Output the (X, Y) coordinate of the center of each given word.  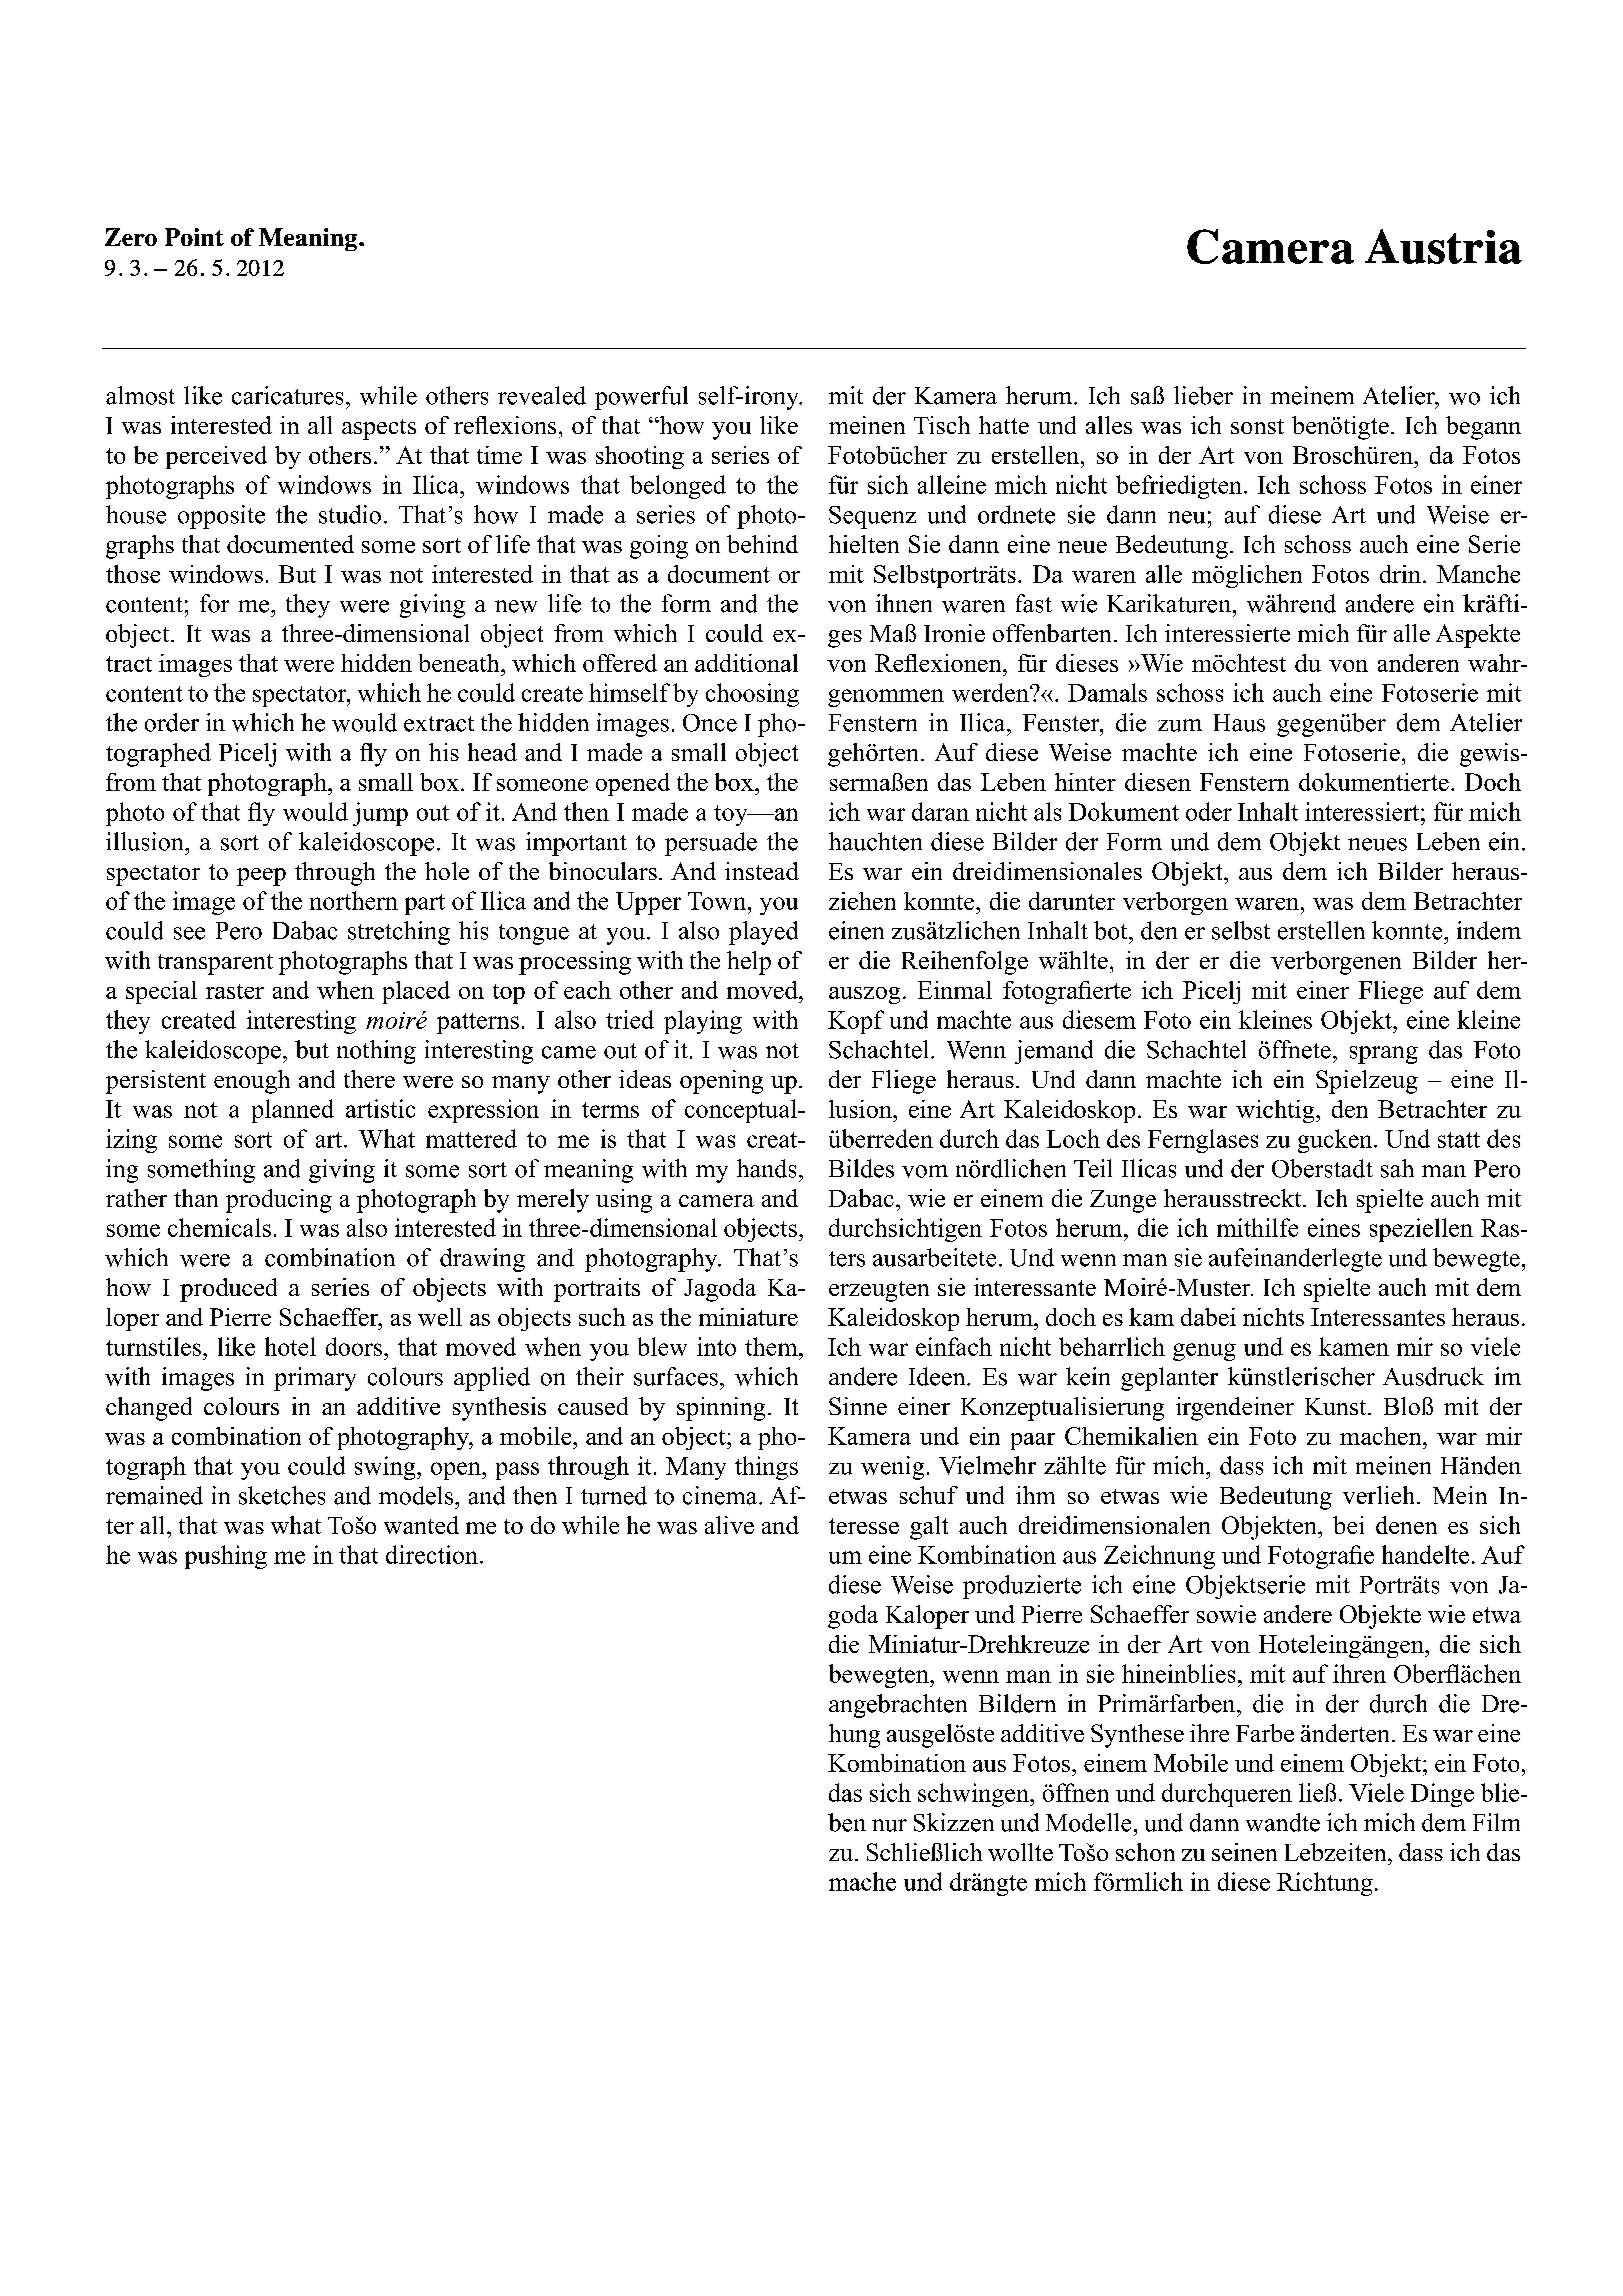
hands (766, 1168)
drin (1402, 574)
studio (350, 514)
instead (762, 871)
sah (1397, 1168)
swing (386, 1468)
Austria (1443, 246)
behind (762, 544)
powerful (641, 398)
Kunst (1337, 1406)
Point (194, 237)
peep (261, 877)
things (766, 1468)
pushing (226, 1557)
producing (279, 1201)
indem (1489, 930)
